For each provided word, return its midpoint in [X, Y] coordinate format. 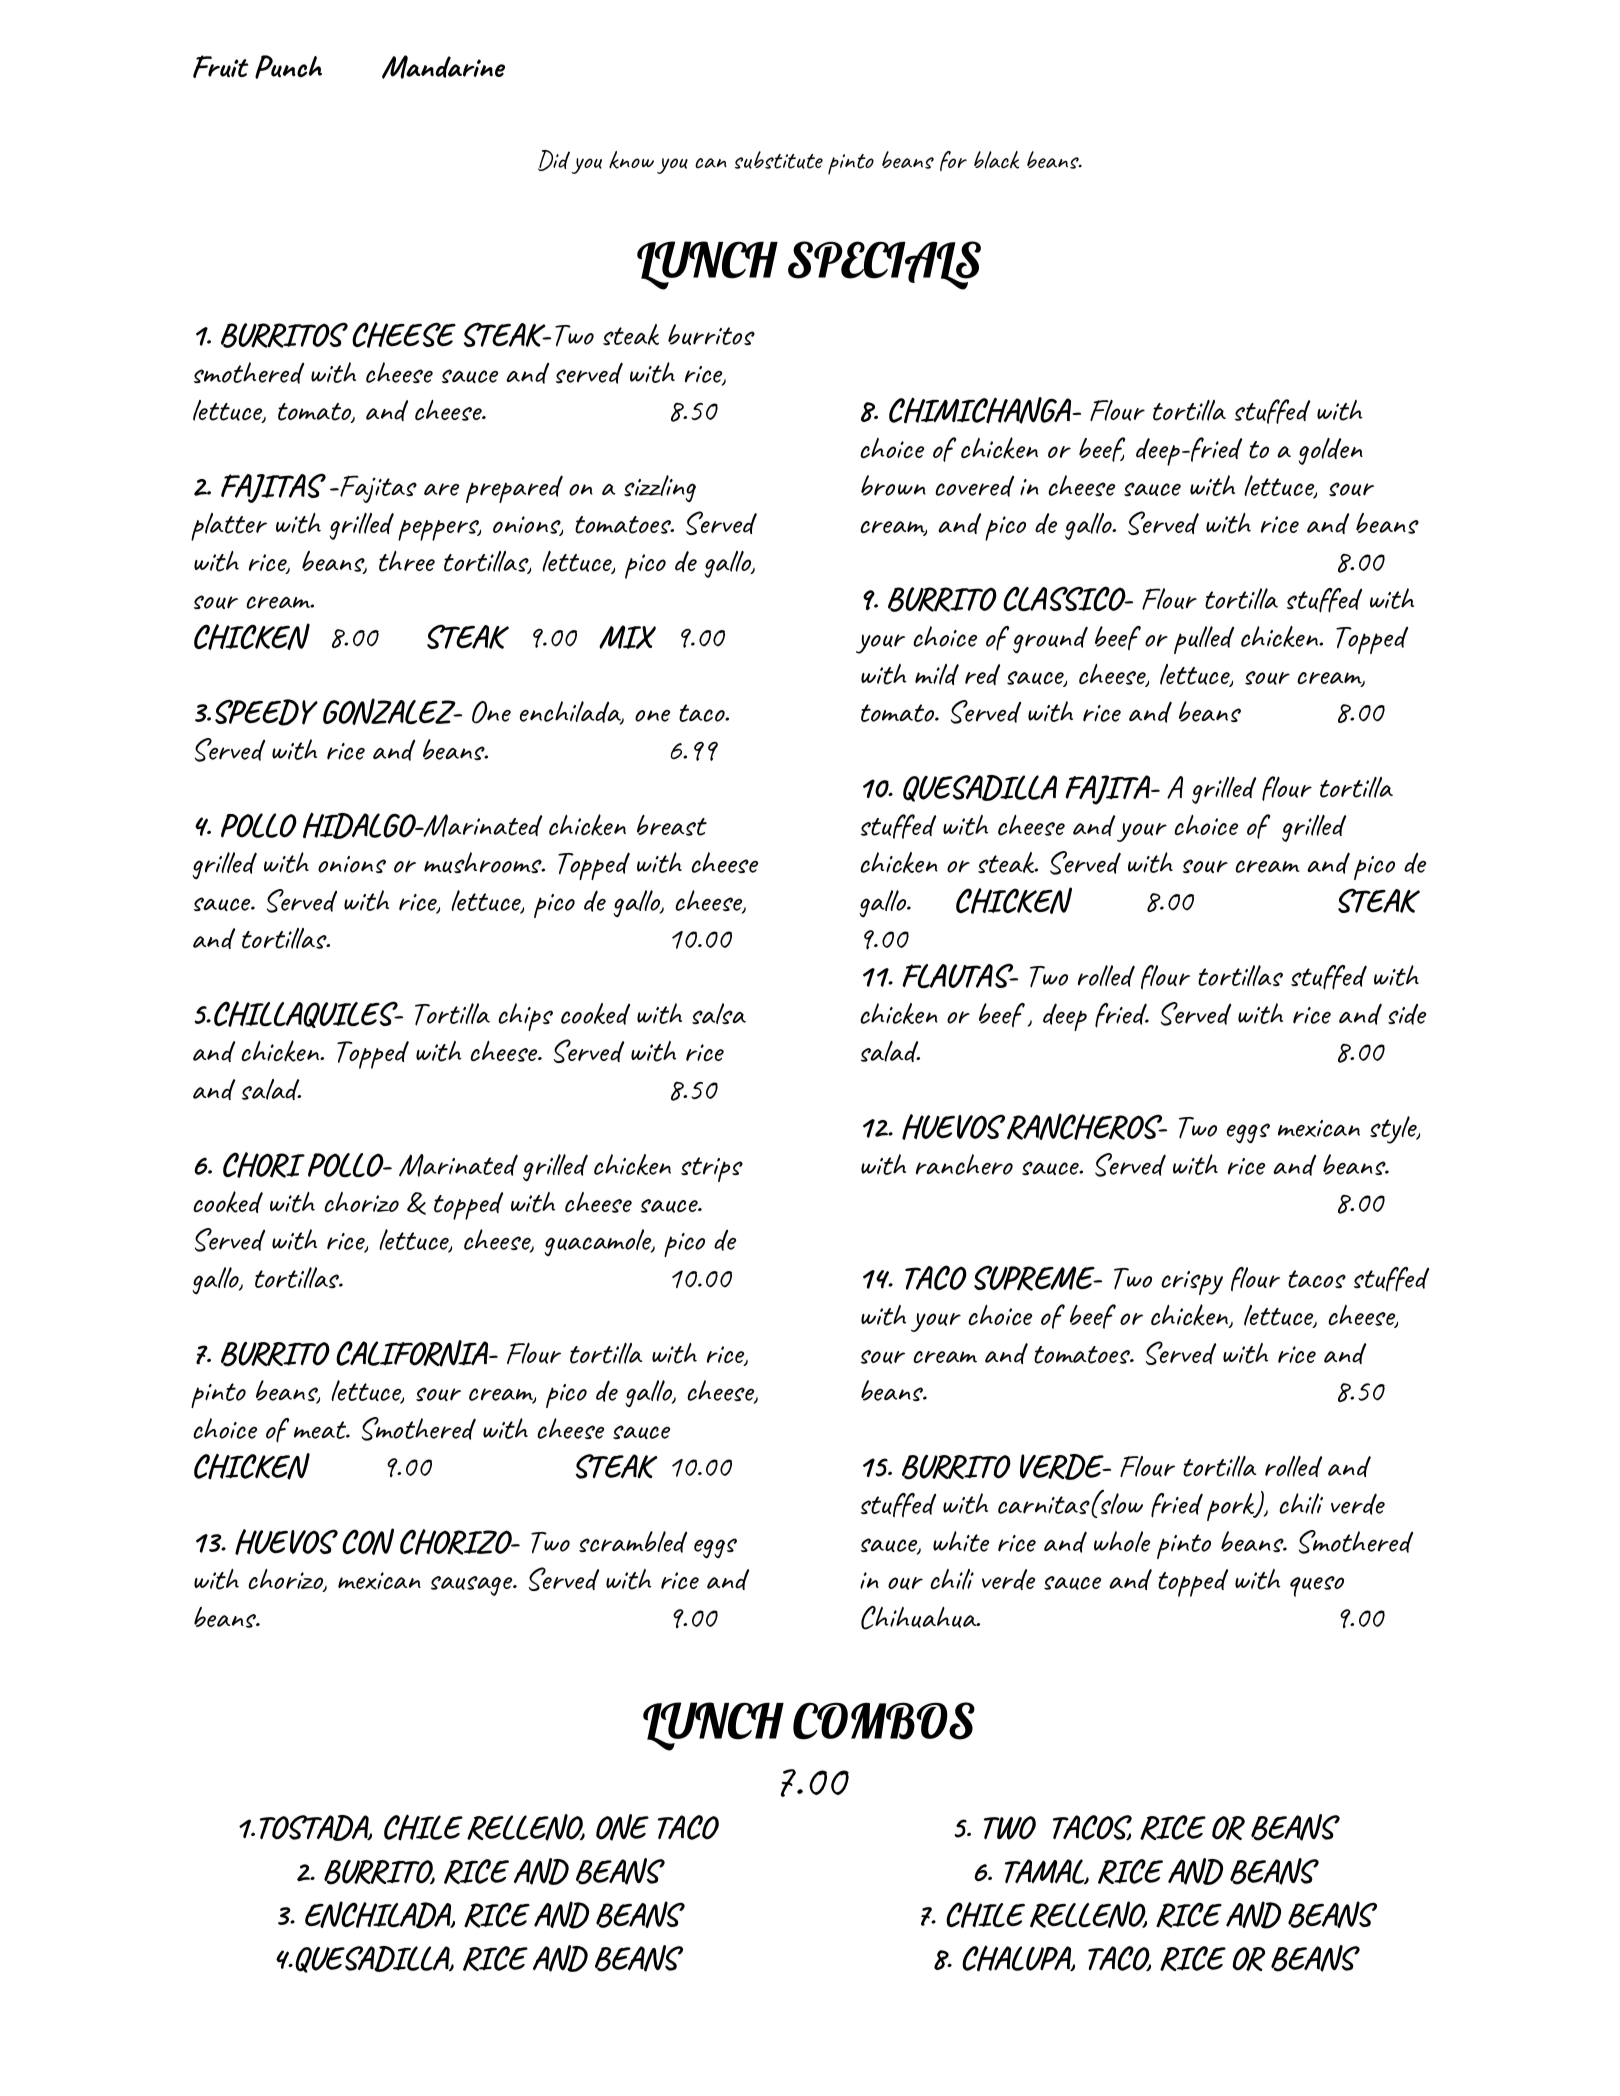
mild [937, 674]
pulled [1204, 640]
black [996, 160]
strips [712, 1169]
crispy [1192, 1283]
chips [525, 1017]
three [407, 561]
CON [368, 1541]
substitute [779, 160]
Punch [288, 67]
